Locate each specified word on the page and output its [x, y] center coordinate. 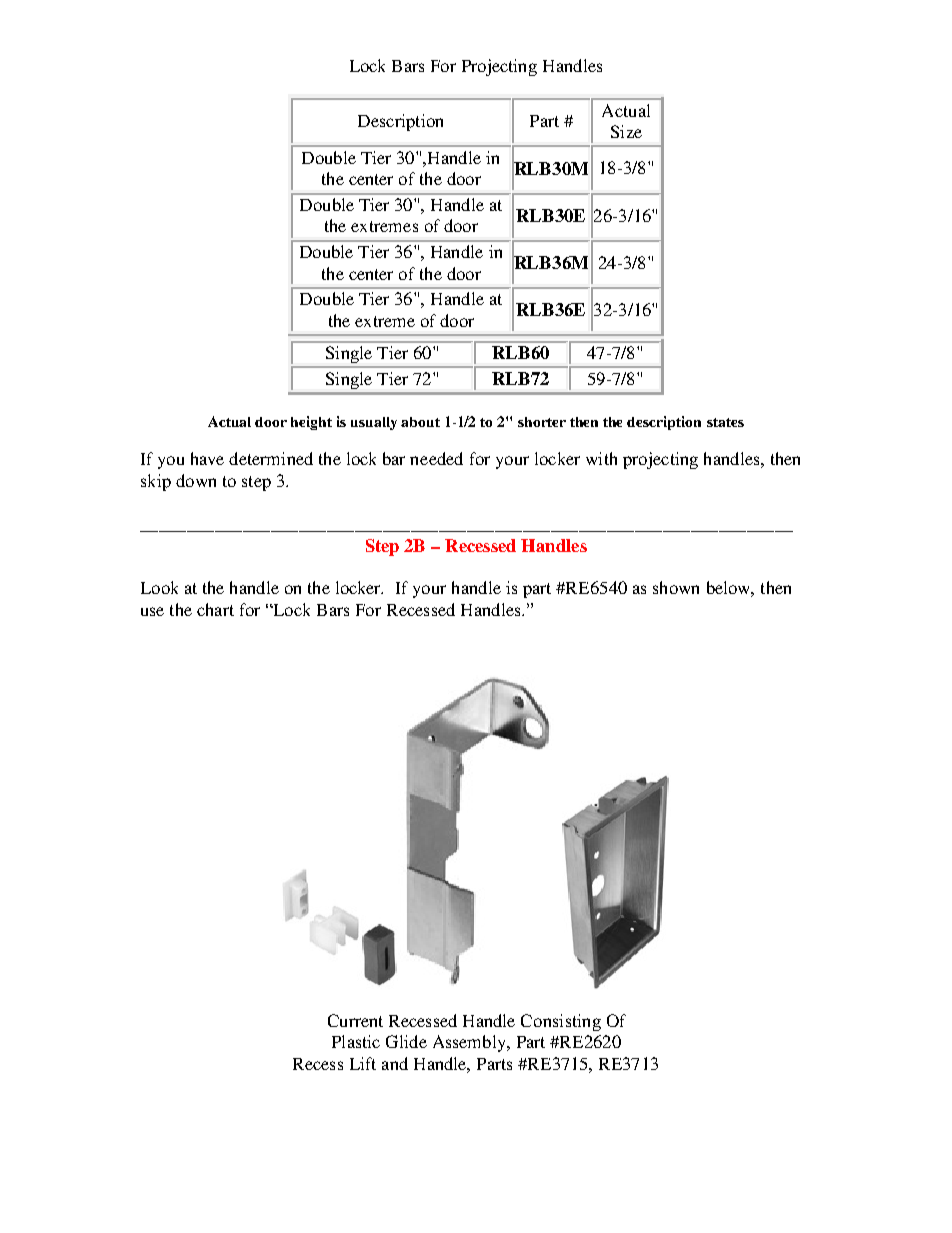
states [725, 422]
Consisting [561, 1022]
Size [626, 131]
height [311, 423]
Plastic [356, 1041]
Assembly [470, 1043]
